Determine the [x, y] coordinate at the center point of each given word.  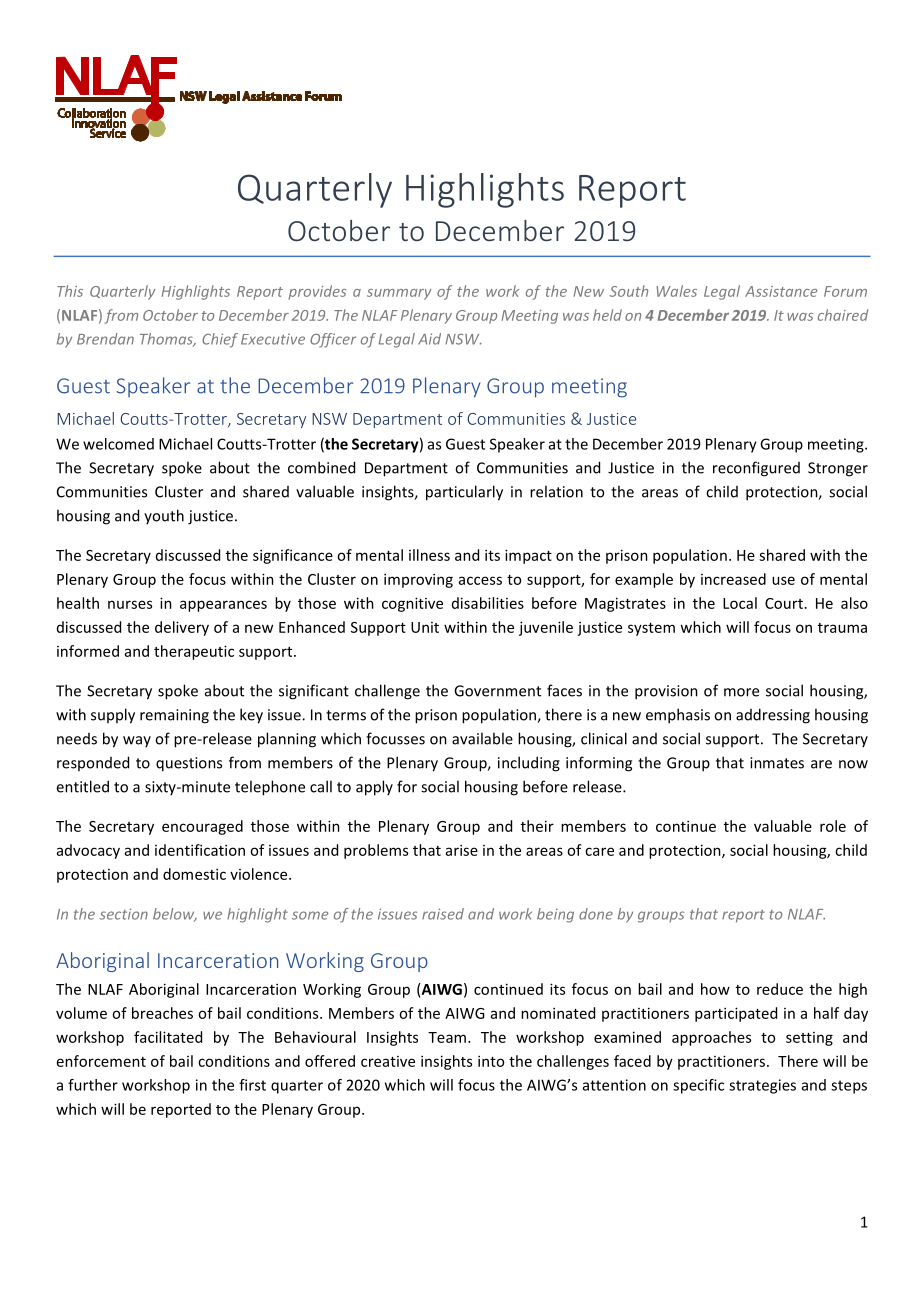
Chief [220, 340]
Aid [429, 339]
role [833, 826]
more [741, 692]
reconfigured [756, 469]
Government [497, 691]
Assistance [781, 291]
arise [462, 850]
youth [164, 516]
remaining [174, 716]
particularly [464, 493]
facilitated [168, 1037]
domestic [194, 874]
